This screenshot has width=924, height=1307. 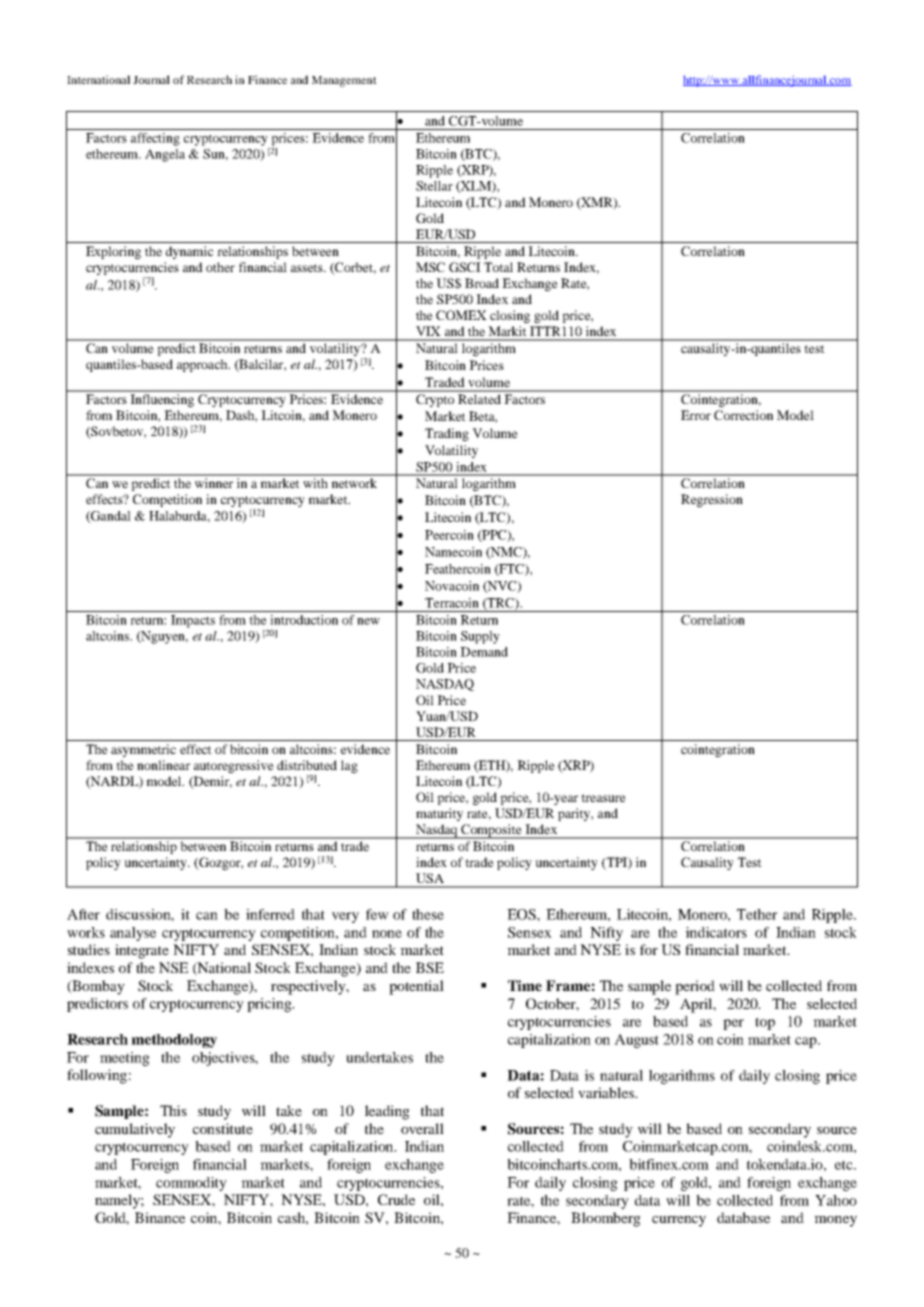 I want to click on Angela, so click(x=165, y=155).
